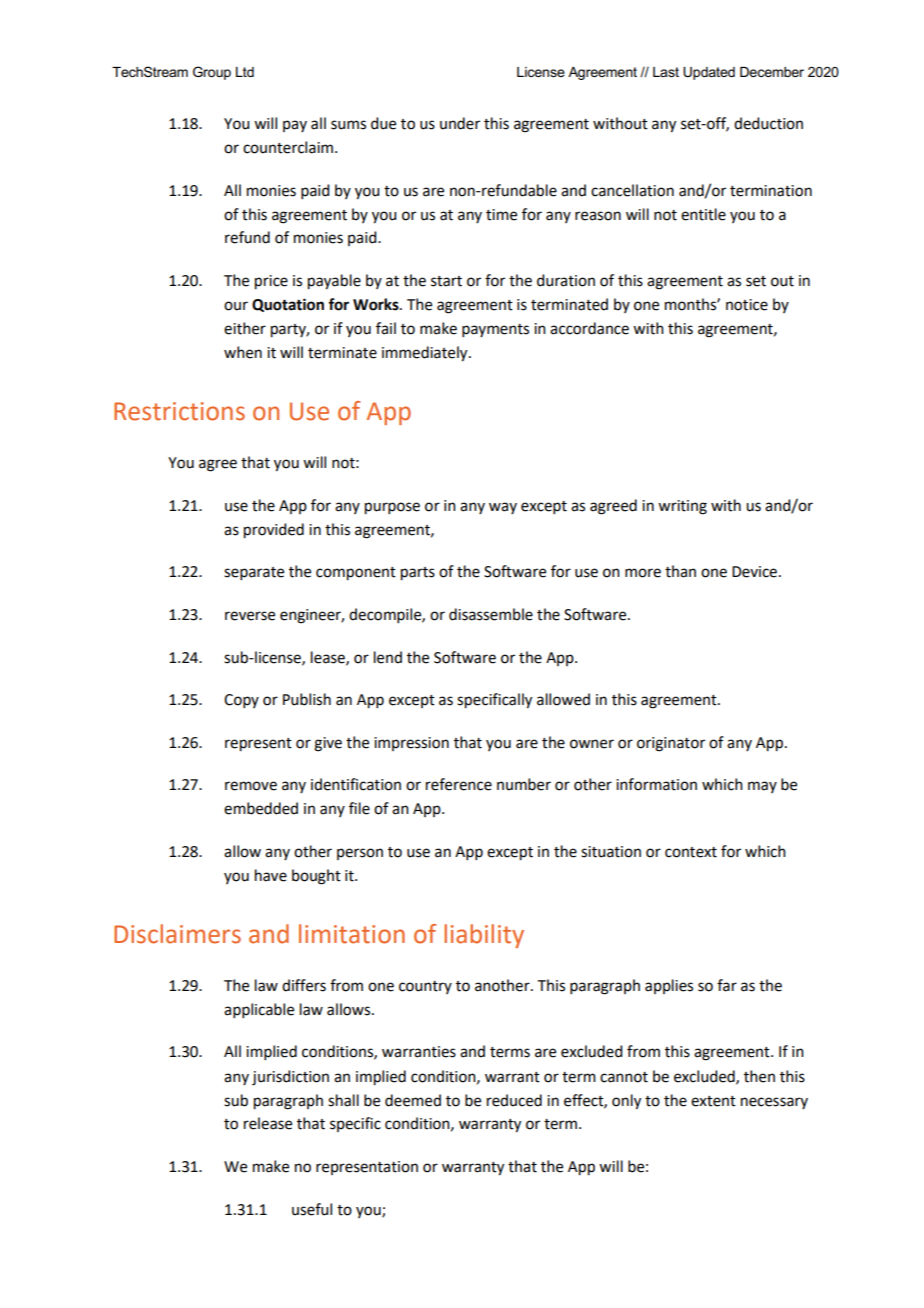  Describe the element at coordinates (713, 1101) in the screenshot. I see `extent` at that location.
